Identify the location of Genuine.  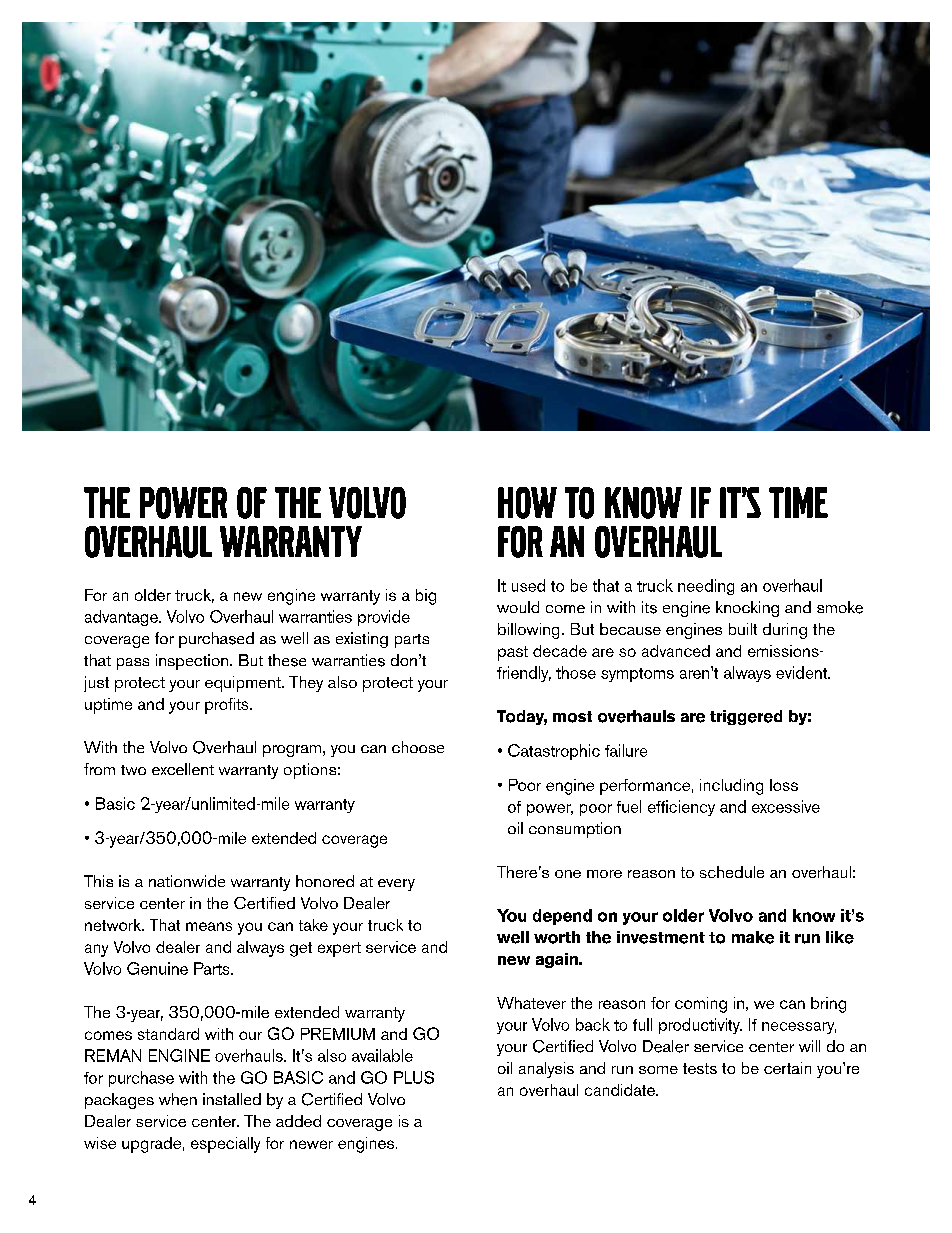
(157, 968).
